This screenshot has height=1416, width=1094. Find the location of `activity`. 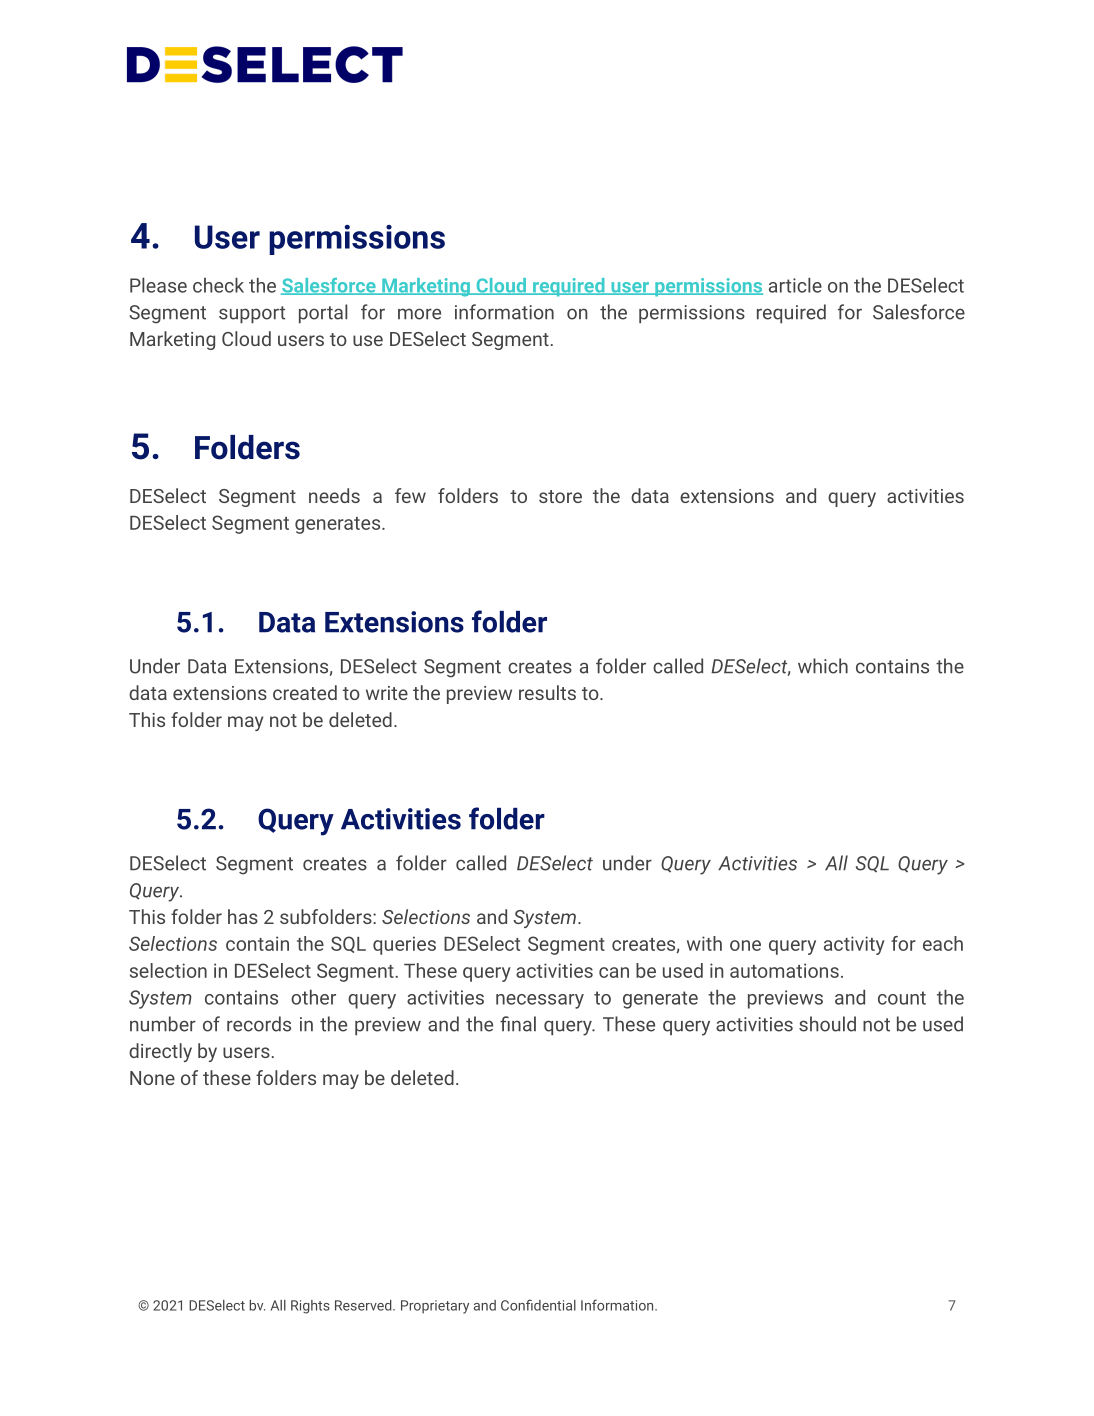

activity is located at coordinates (854, 945).
